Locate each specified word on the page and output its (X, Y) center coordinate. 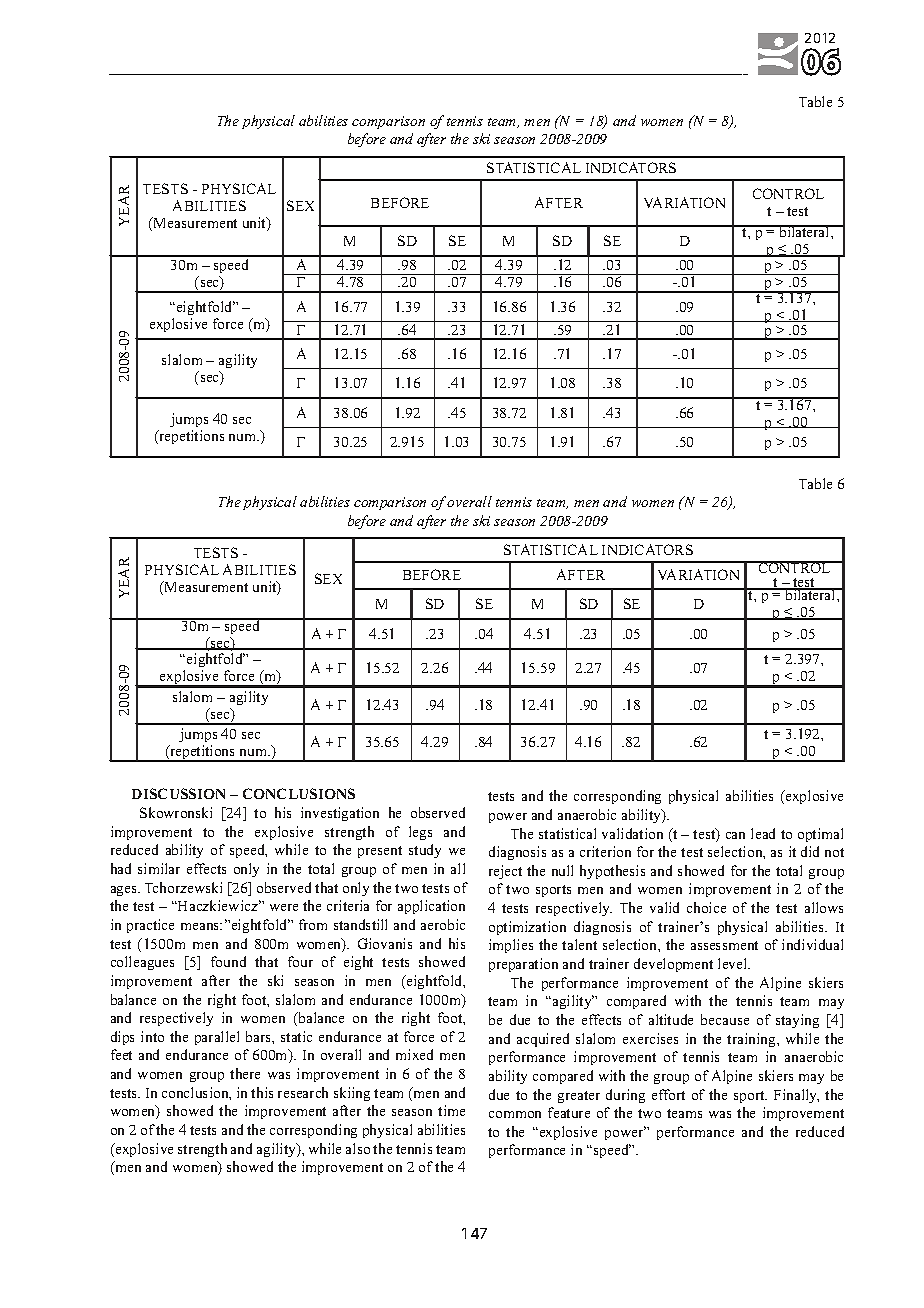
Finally (796, 1096)
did (810, 851)
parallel (217, 1038)
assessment (724, 945)
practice (150, 926)
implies (511, 946)
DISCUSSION (178, 793)
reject (505, 872)
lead (763, 833)
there (245, 1073)
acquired (543, 1040)
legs (420, 833)
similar (159, 868)
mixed (414, 1054)
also (358, 1148)
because (725, 1019)
